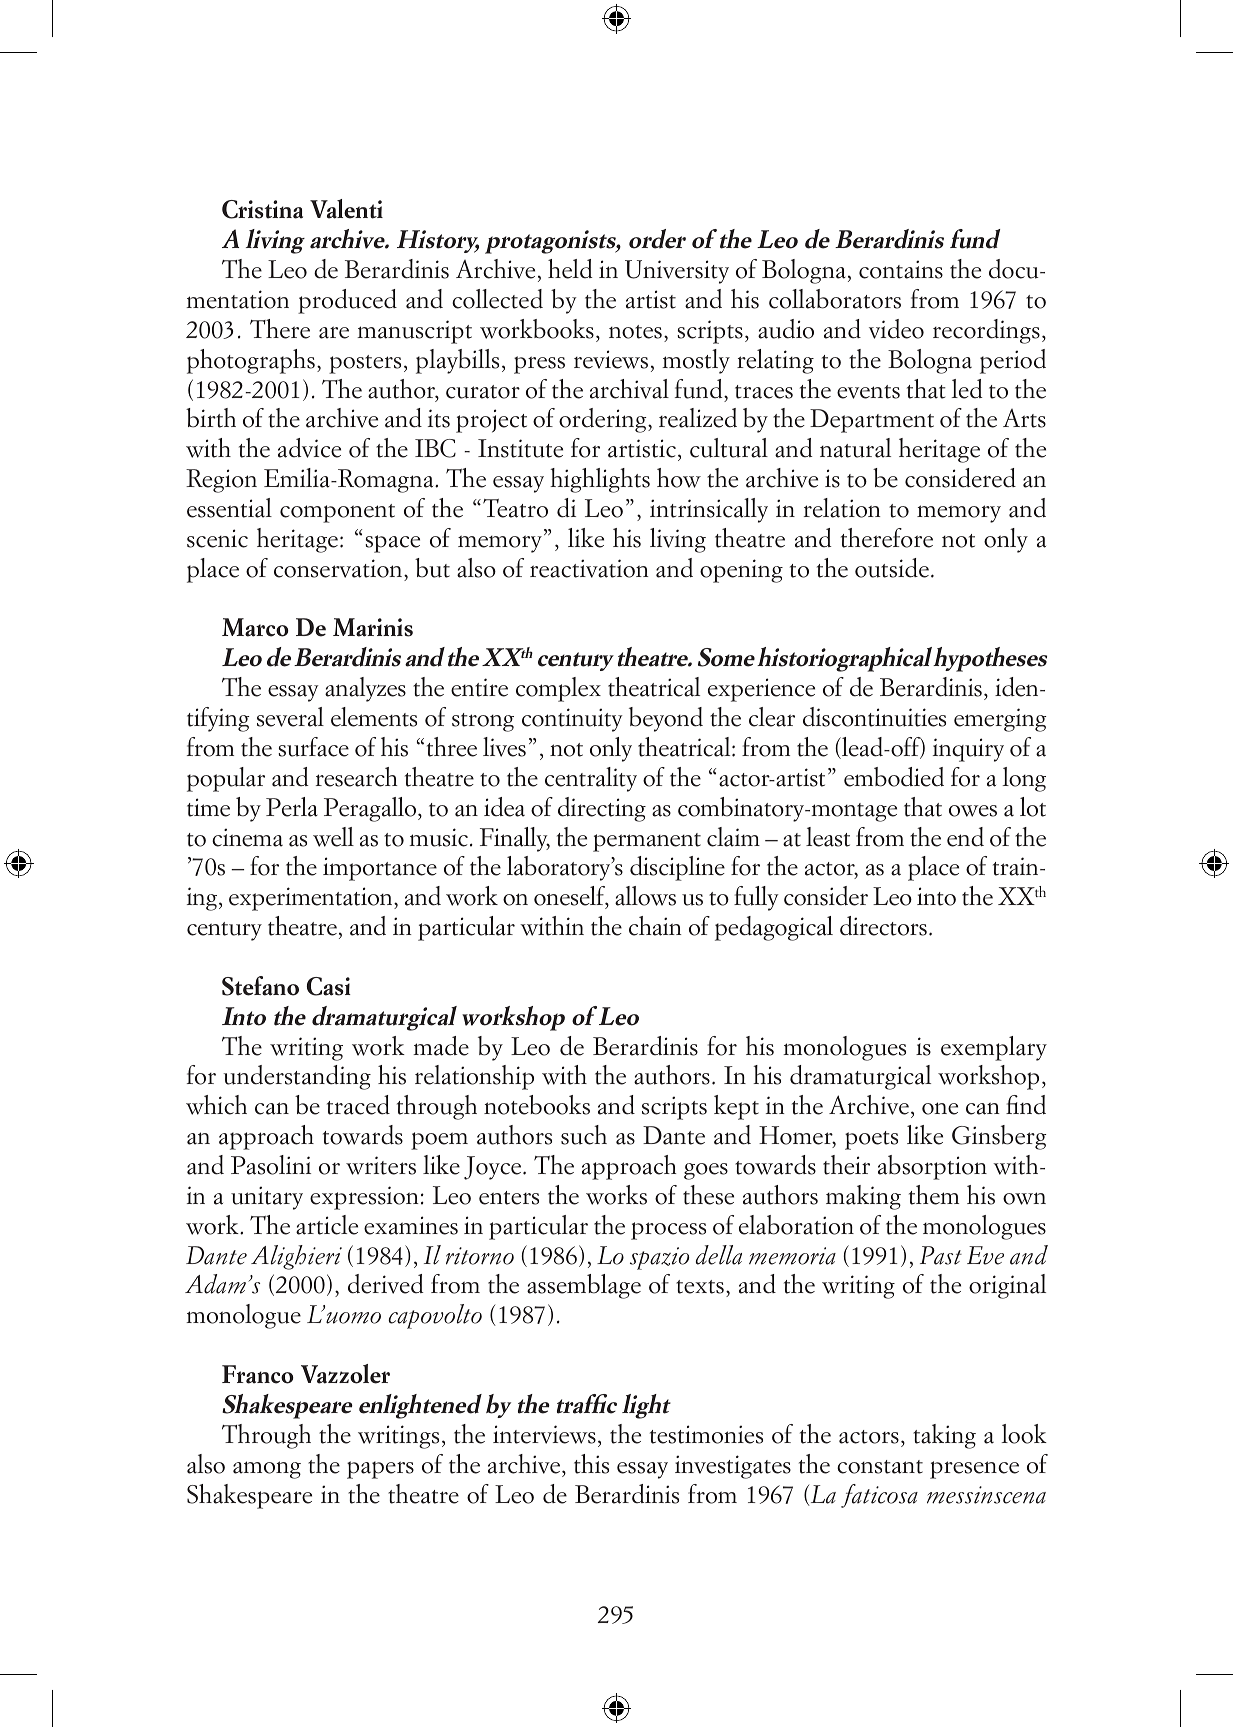  Describe the element at coordinates (994, 1048) in the screenshot. I see `exemplary` at that location.
